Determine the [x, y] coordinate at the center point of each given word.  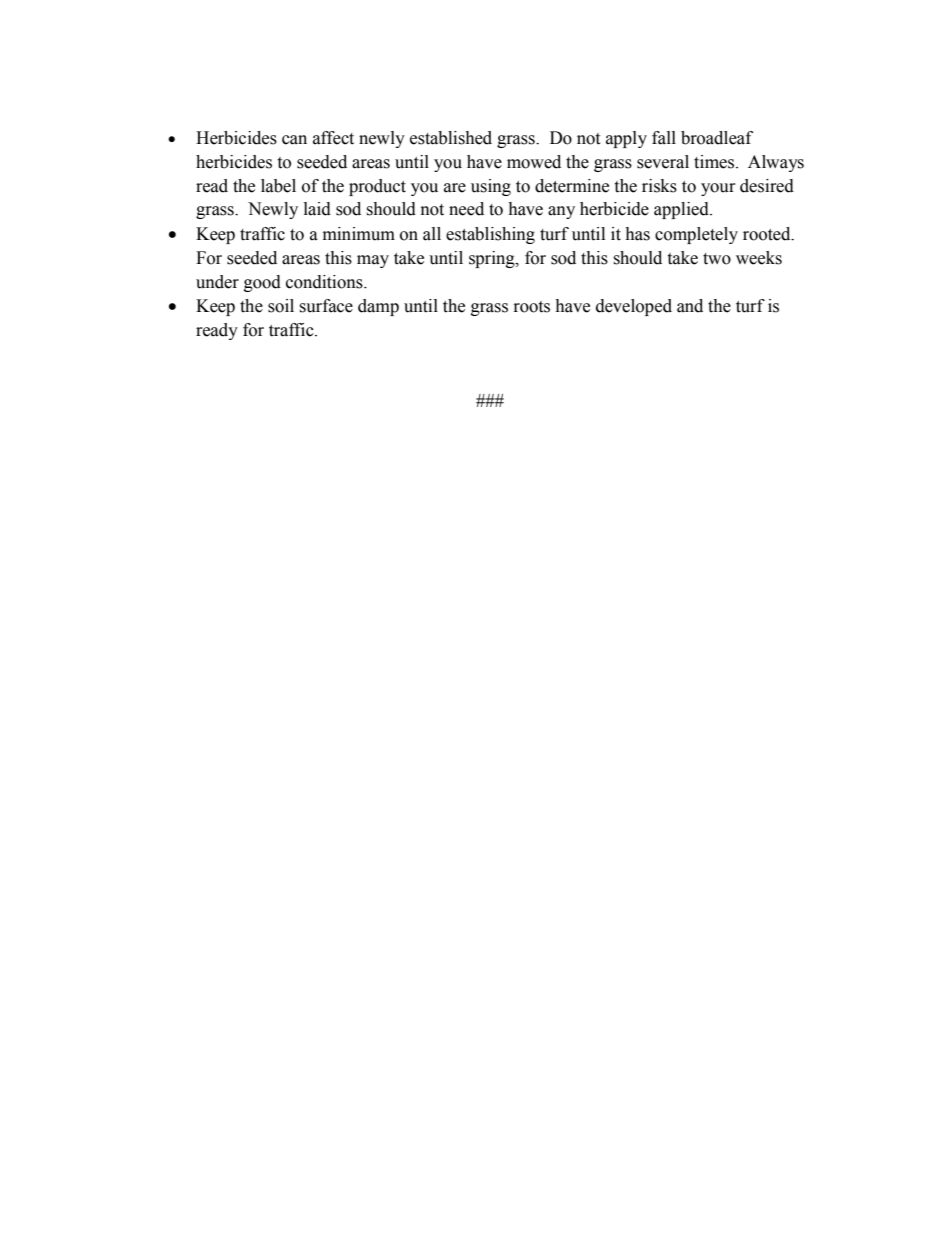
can [294, 140]
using [491, 187]
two [717, 259]
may [373, 261]
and [690, 306]
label [278, 186]
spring [493, 259]
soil [281, 306]
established [451, 138]
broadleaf [717, 138]
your [718, 189]
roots [532, 307]
